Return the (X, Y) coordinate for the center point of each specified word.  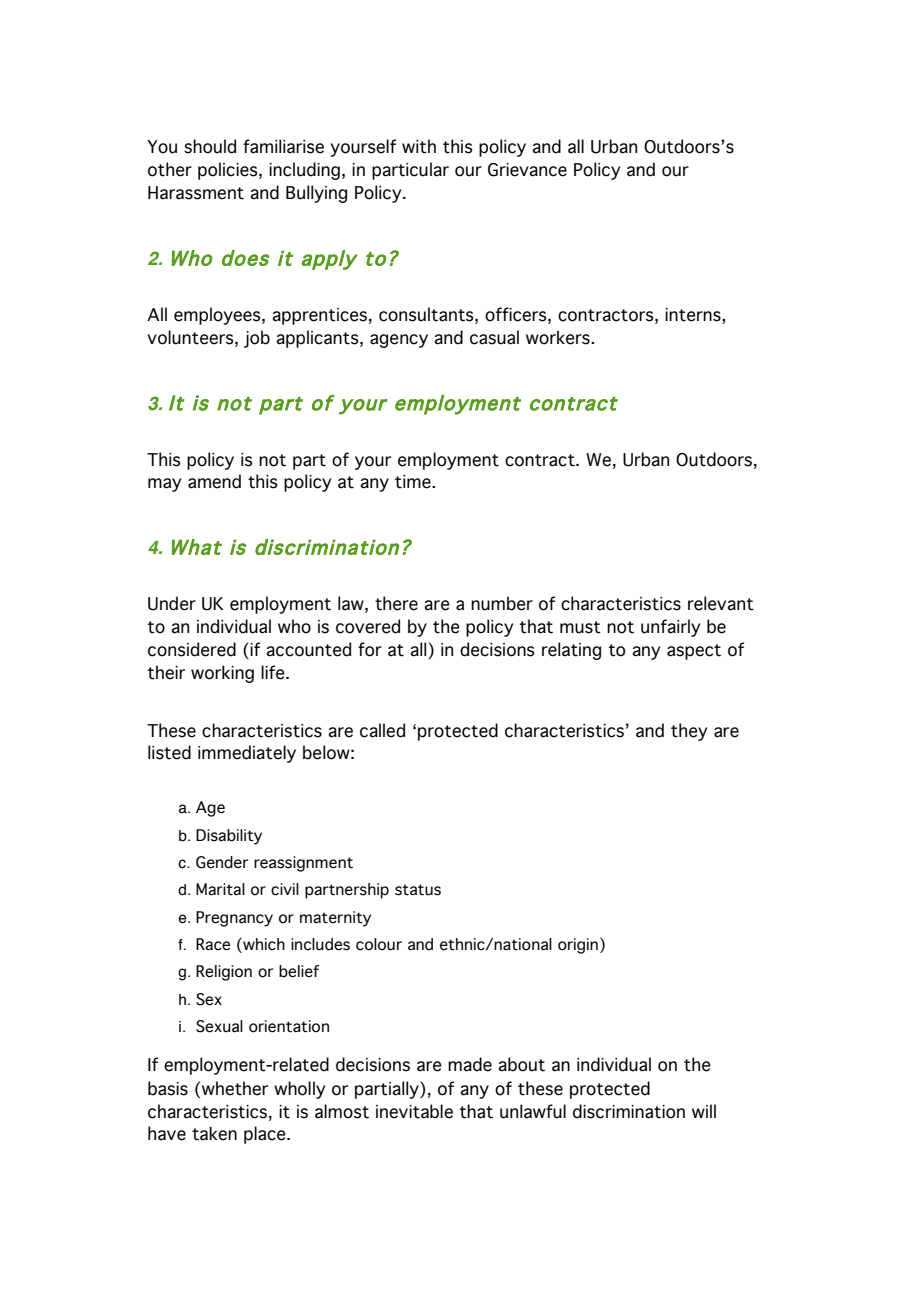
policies (229, 171)
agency (399, 341)
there (396, 603)
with (419, 146)
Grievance (527, 170)
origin (578, 946)
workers (559, 338)
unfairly (670, 628)
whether (235, 1088)
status (418, 890)
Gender (222, 862)
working (222, 674)
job (257, 339)
